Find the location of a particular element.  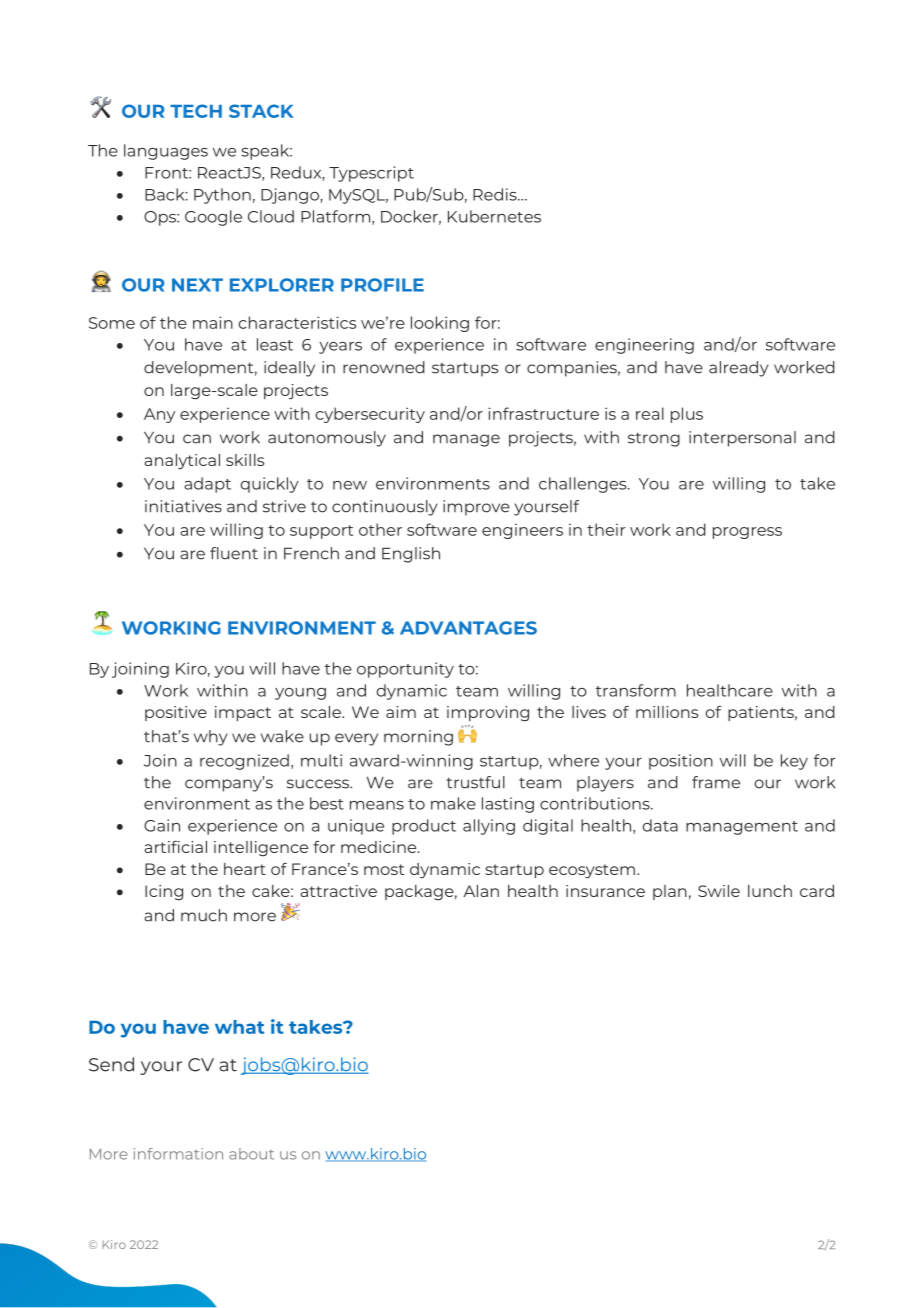

Alan is located at coordinates (481, 891).
